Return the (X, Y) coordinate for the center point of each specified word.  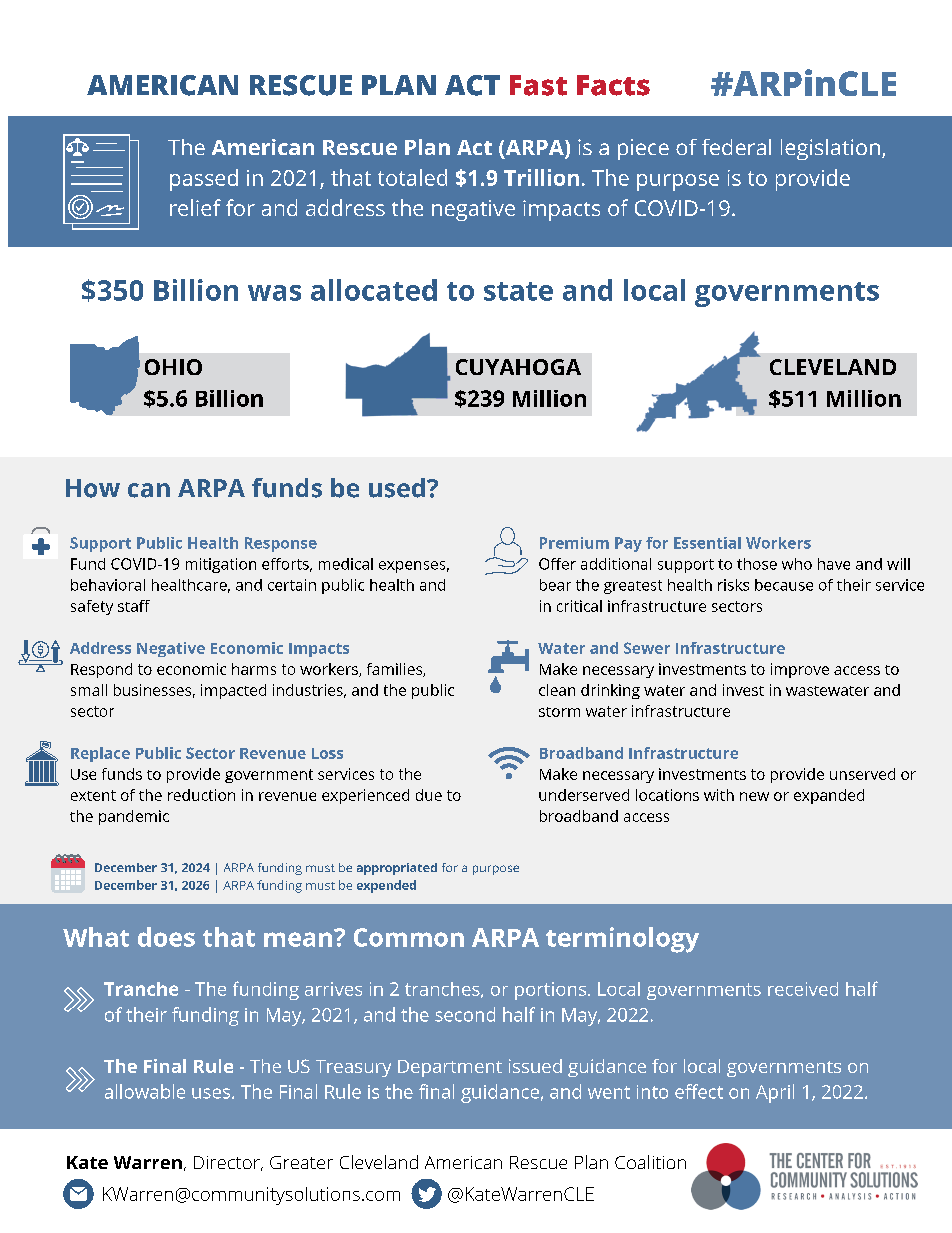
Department (450, 1068)
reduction (201, 795)
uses (211, 1093)
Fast (538, 85)
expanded (829, 796)
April (775, 1093)
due (429, 795)
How (93, 488)
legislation (830, 149)
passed (204, 180)
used (397, 488)
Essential (707, 543)
